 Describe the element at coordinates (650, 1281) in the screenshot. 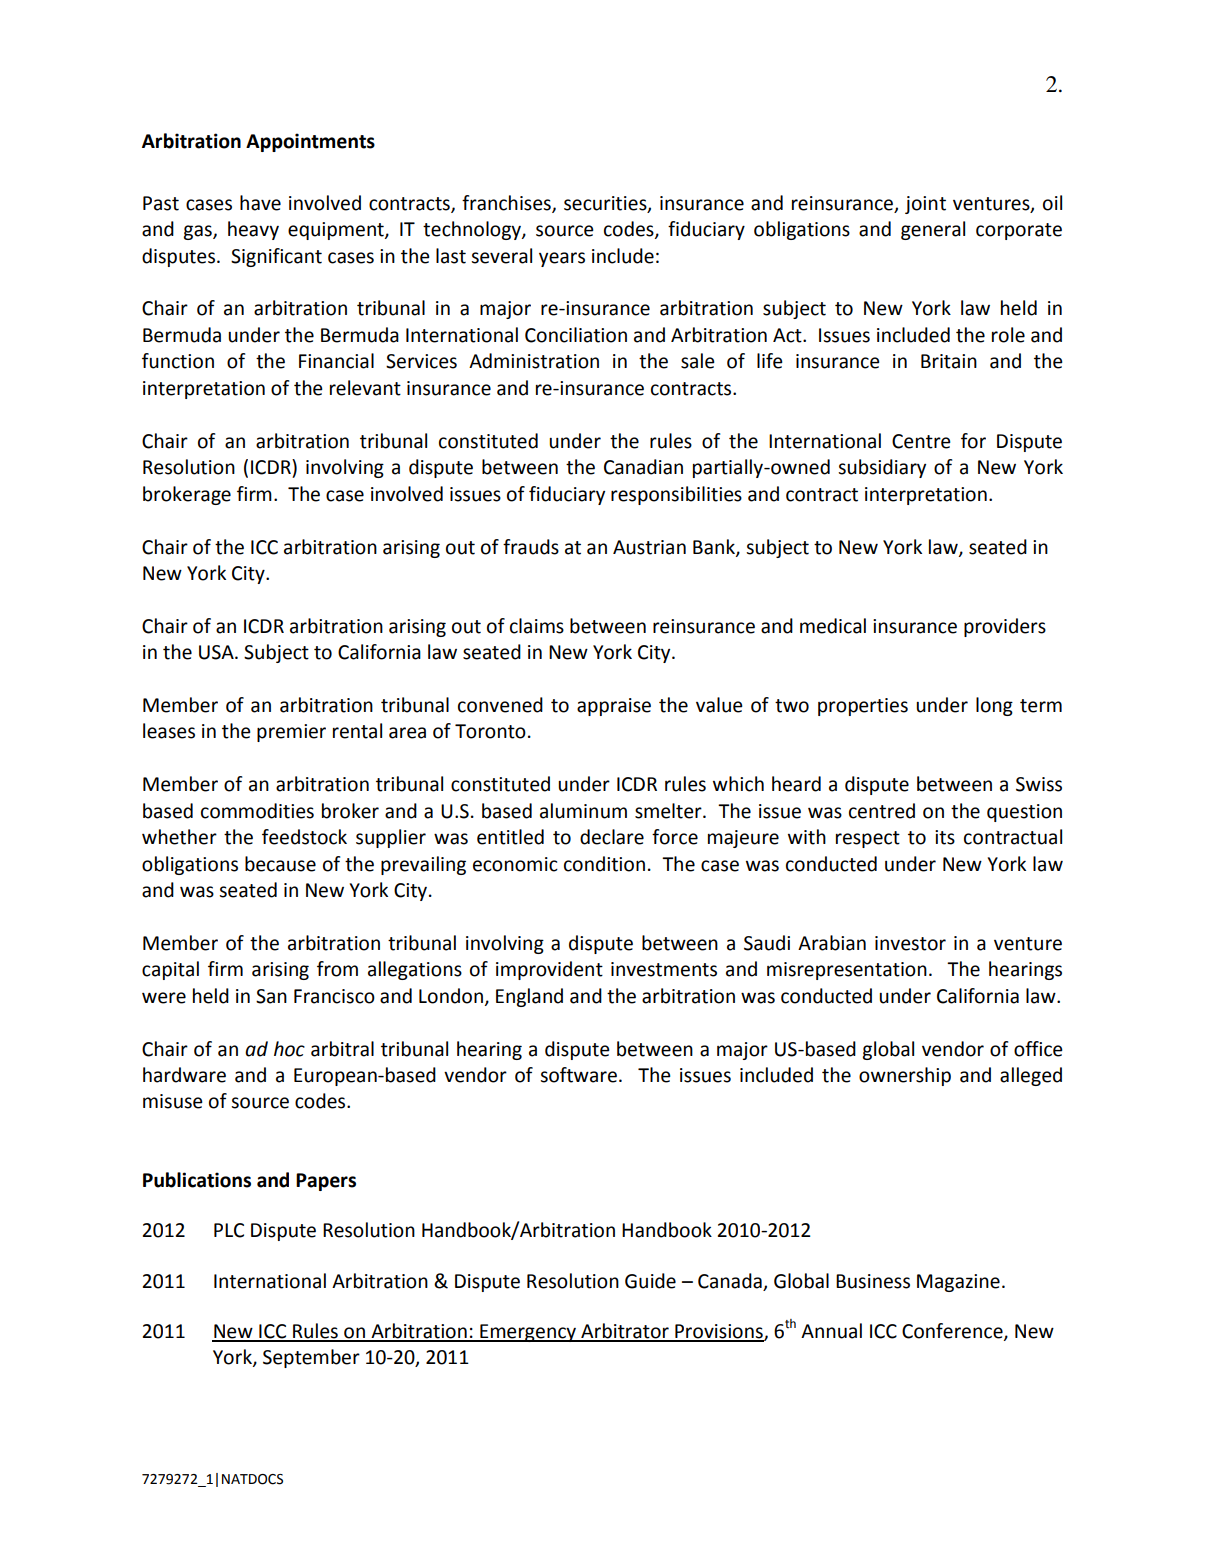

I see `Guide` at that location.
